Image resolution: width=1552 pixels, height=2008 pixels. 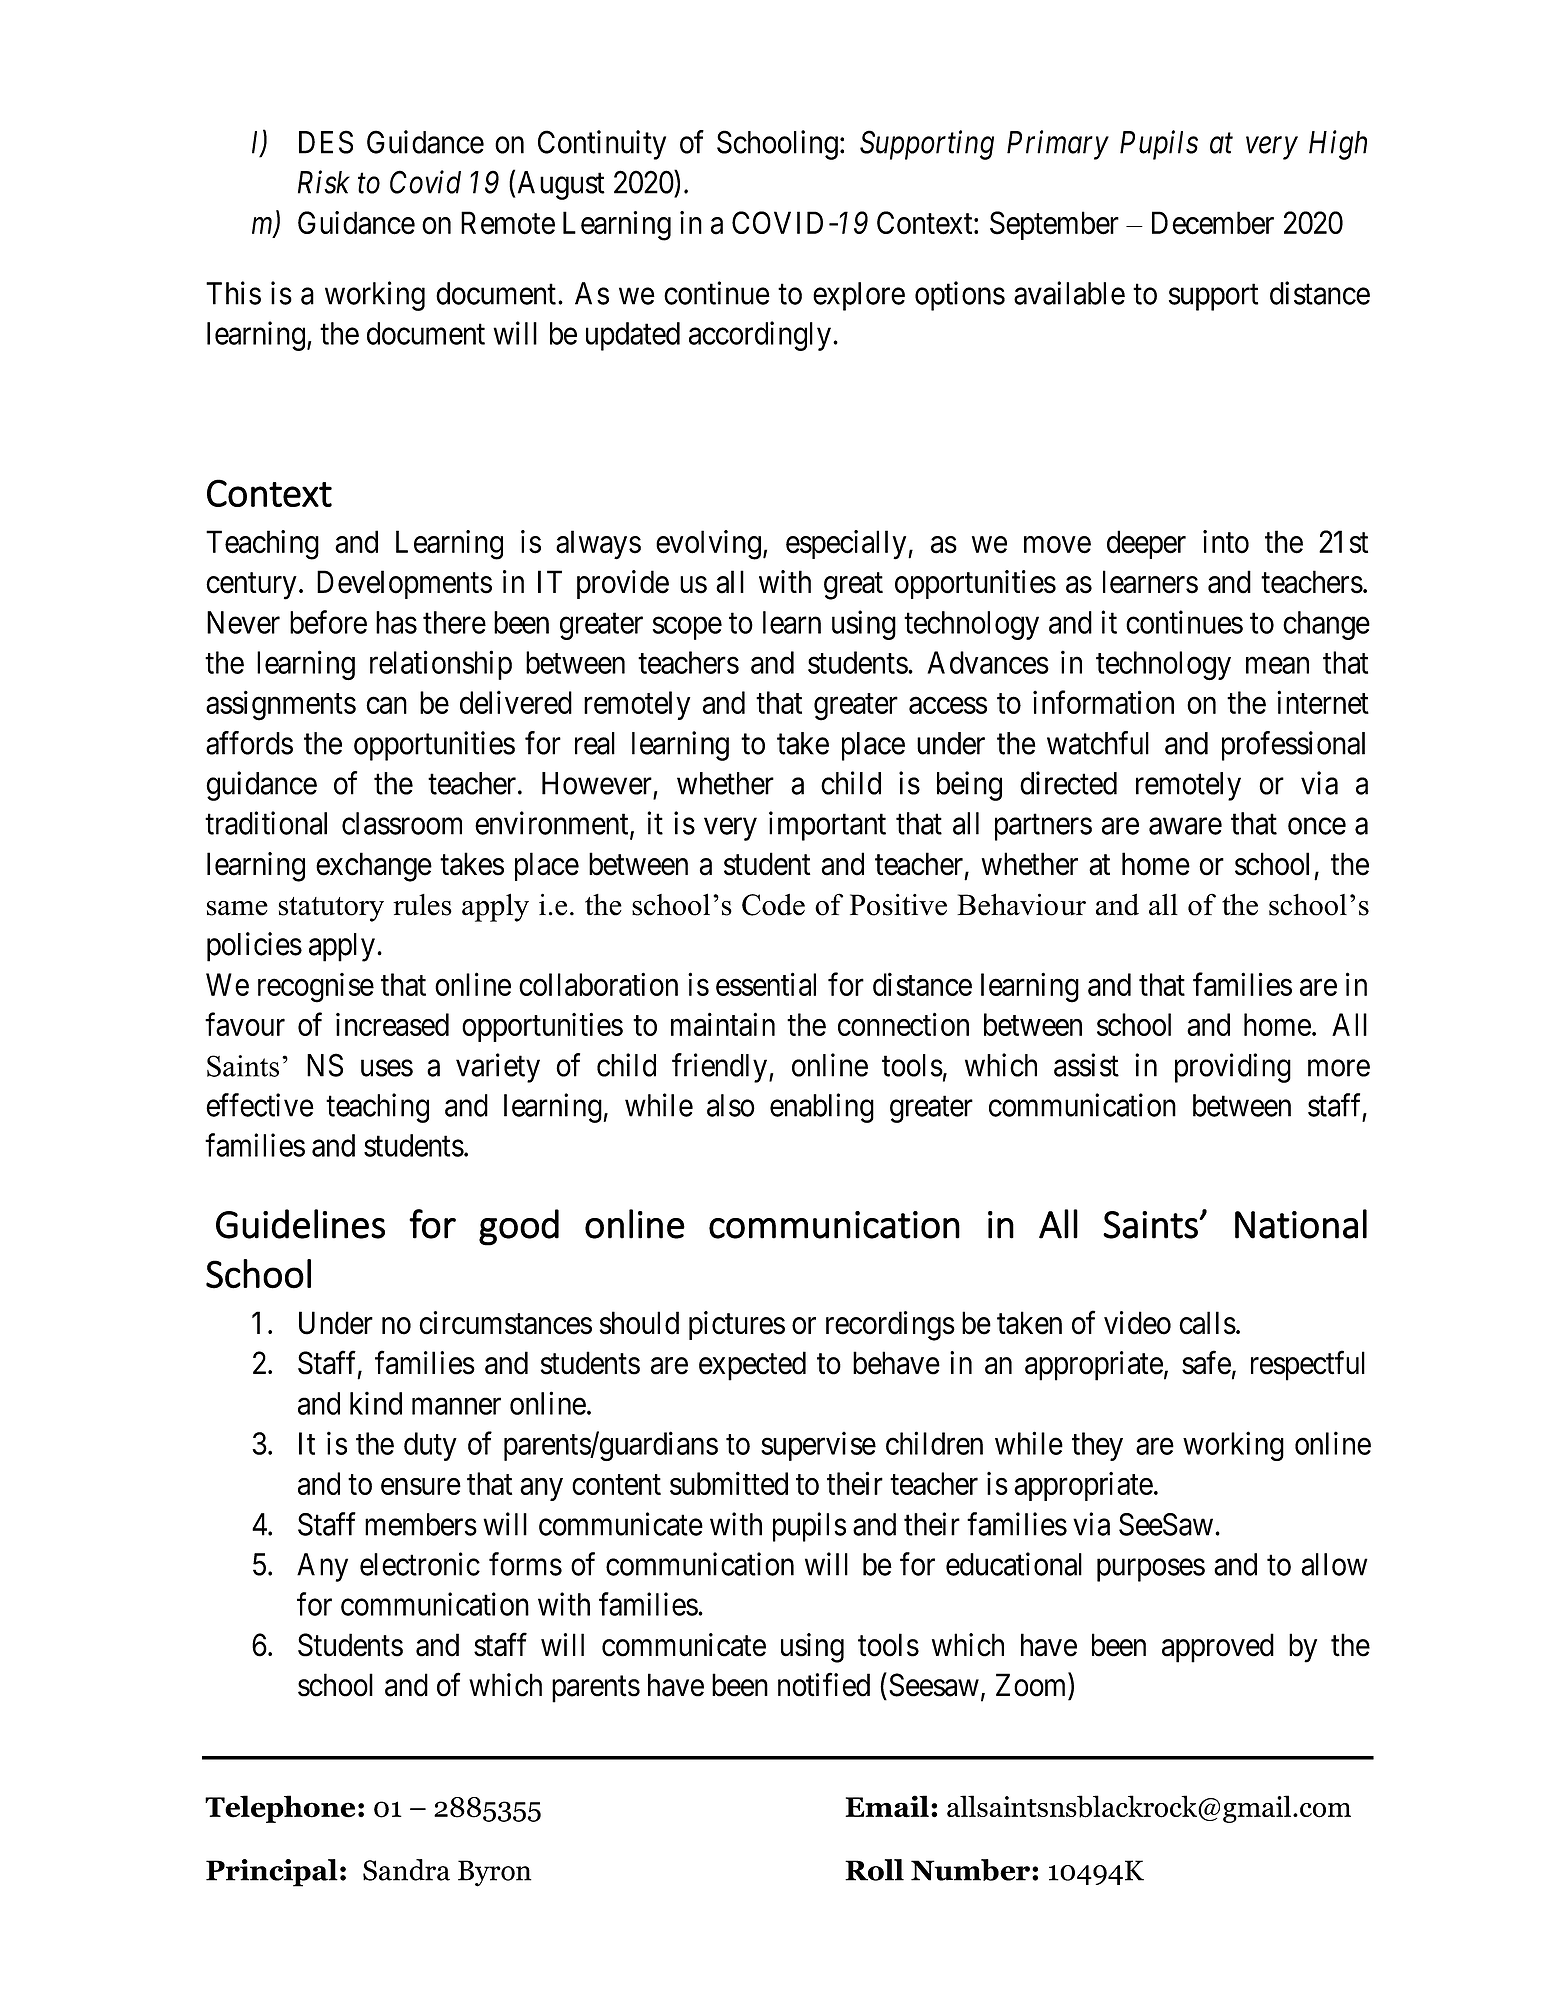 What do you see at coordinates (1097, 1446) in the screenshot?
I see `they` at bounding box center [1097, 1446].
